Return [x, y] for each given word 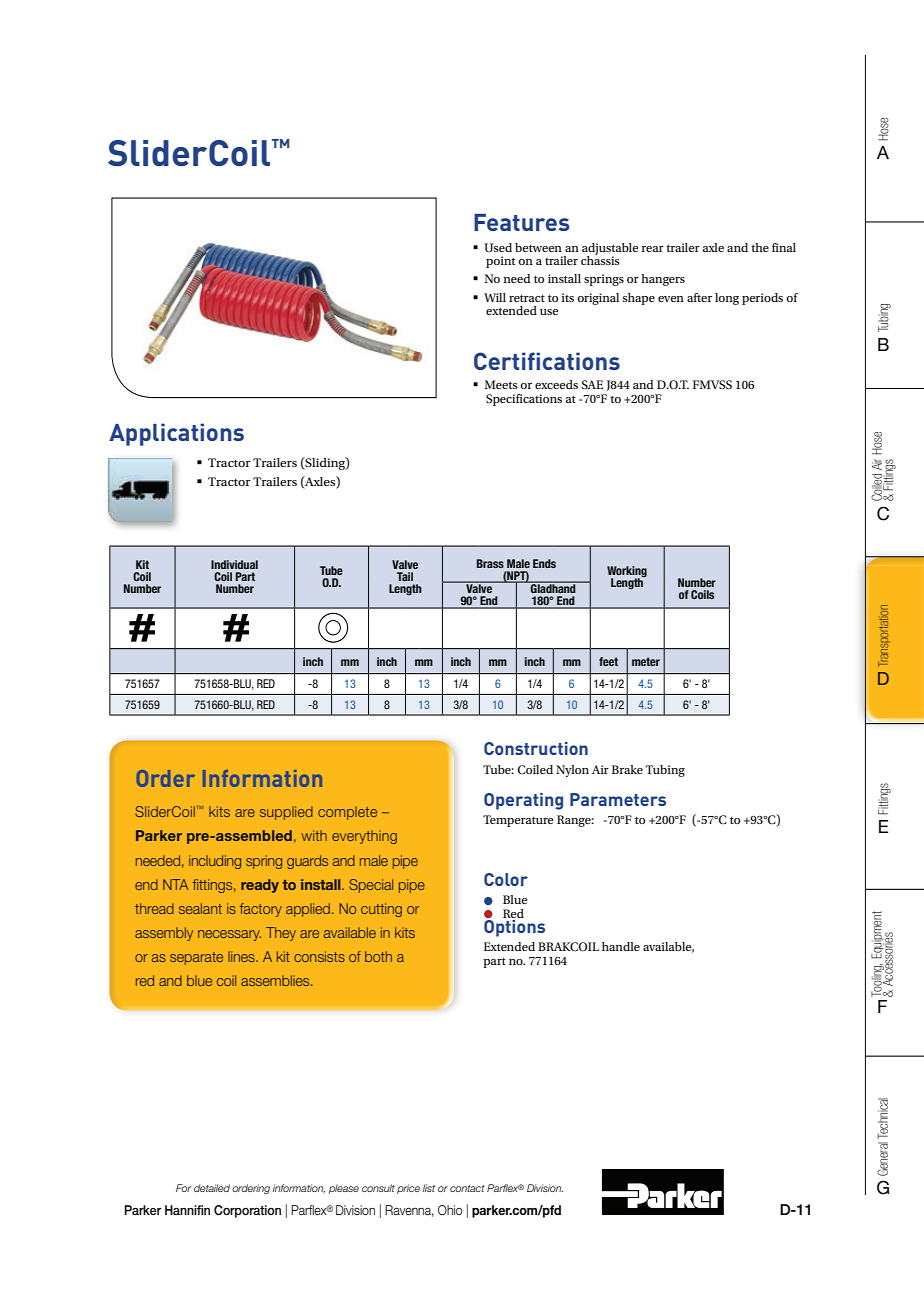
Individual [234, 564]
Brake [627, 769]
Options [514, 928]
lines [242, 956]
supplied [286, 813]
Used [498, 247]
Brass [490, 563]
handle [621, 946]
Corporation [247, 1211]
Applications [176, 434]
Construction [536, 748]
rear [653, 249]
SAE [592, 385]
